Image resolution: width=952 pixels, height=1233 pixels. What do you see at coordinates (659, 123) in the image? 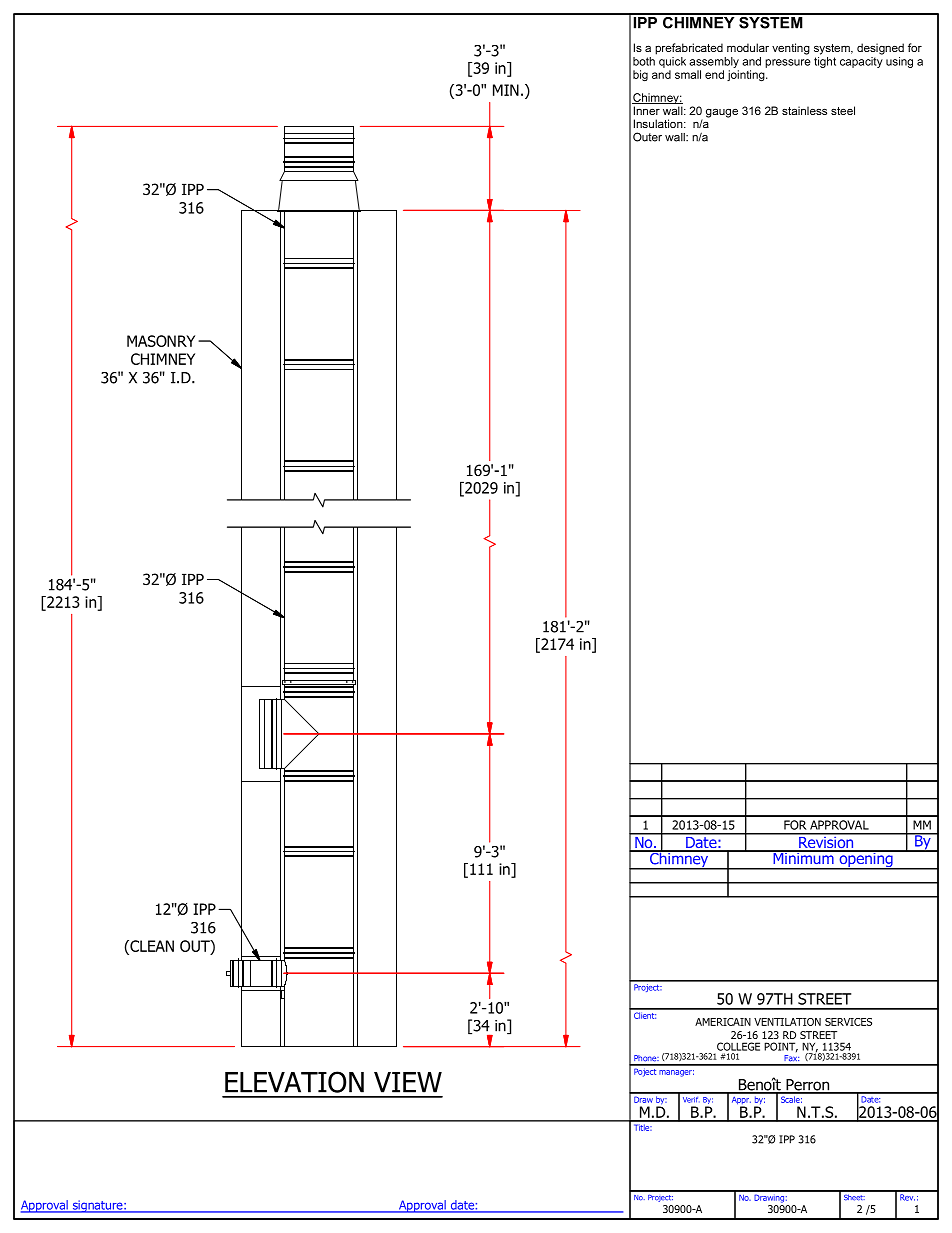
I see `Insulation` at bounding box center [659, 123].
